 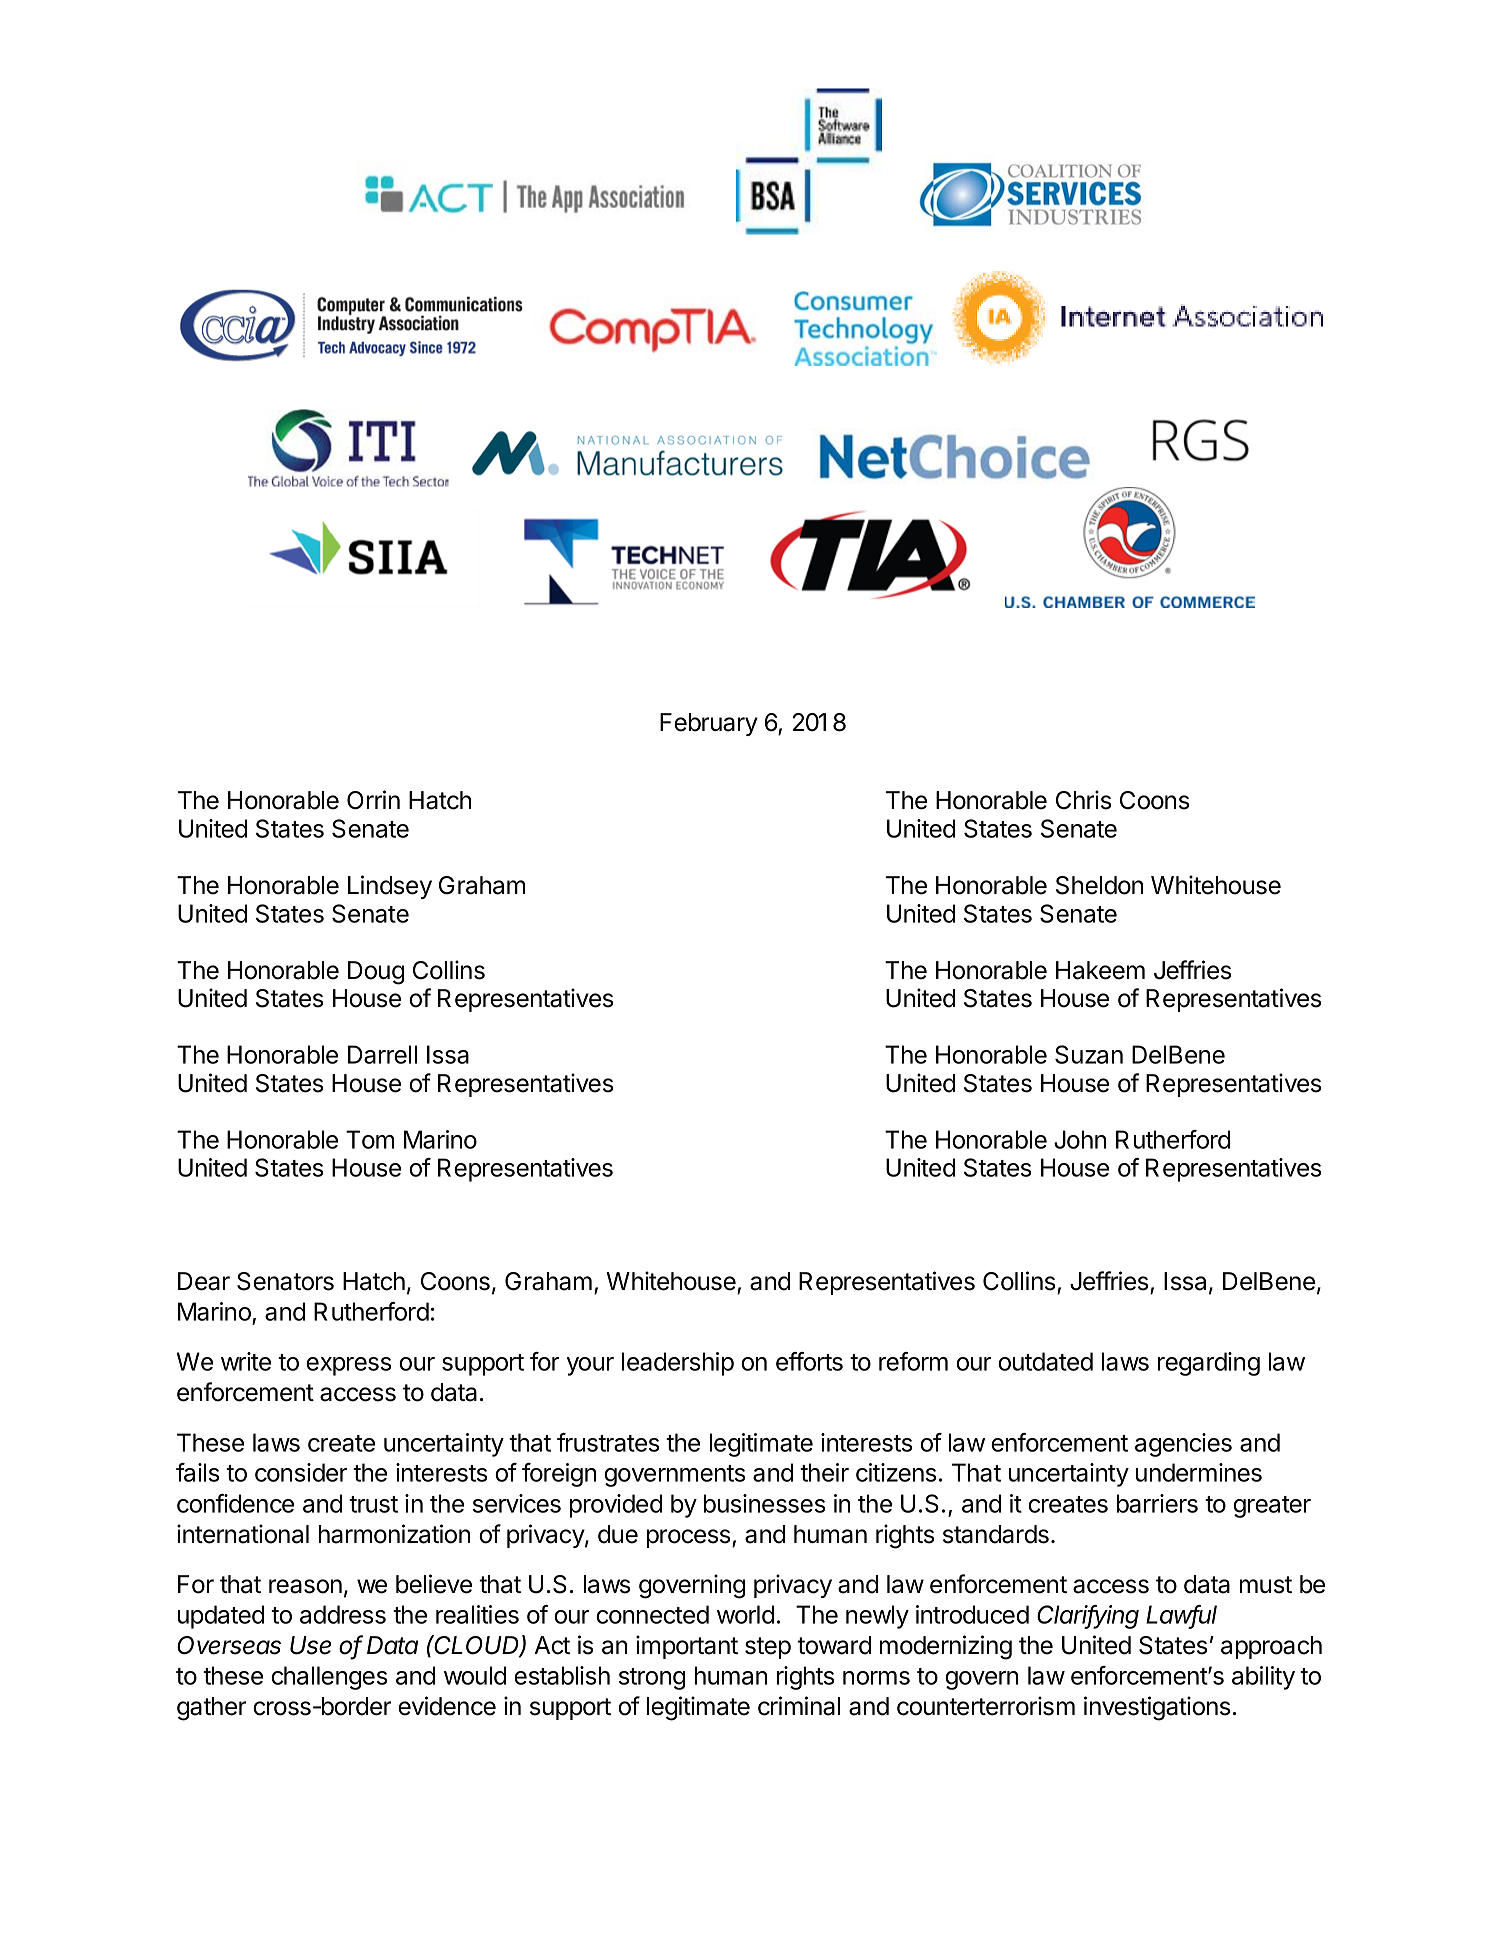 I want to click on their, so click(x=824, y=1472).
